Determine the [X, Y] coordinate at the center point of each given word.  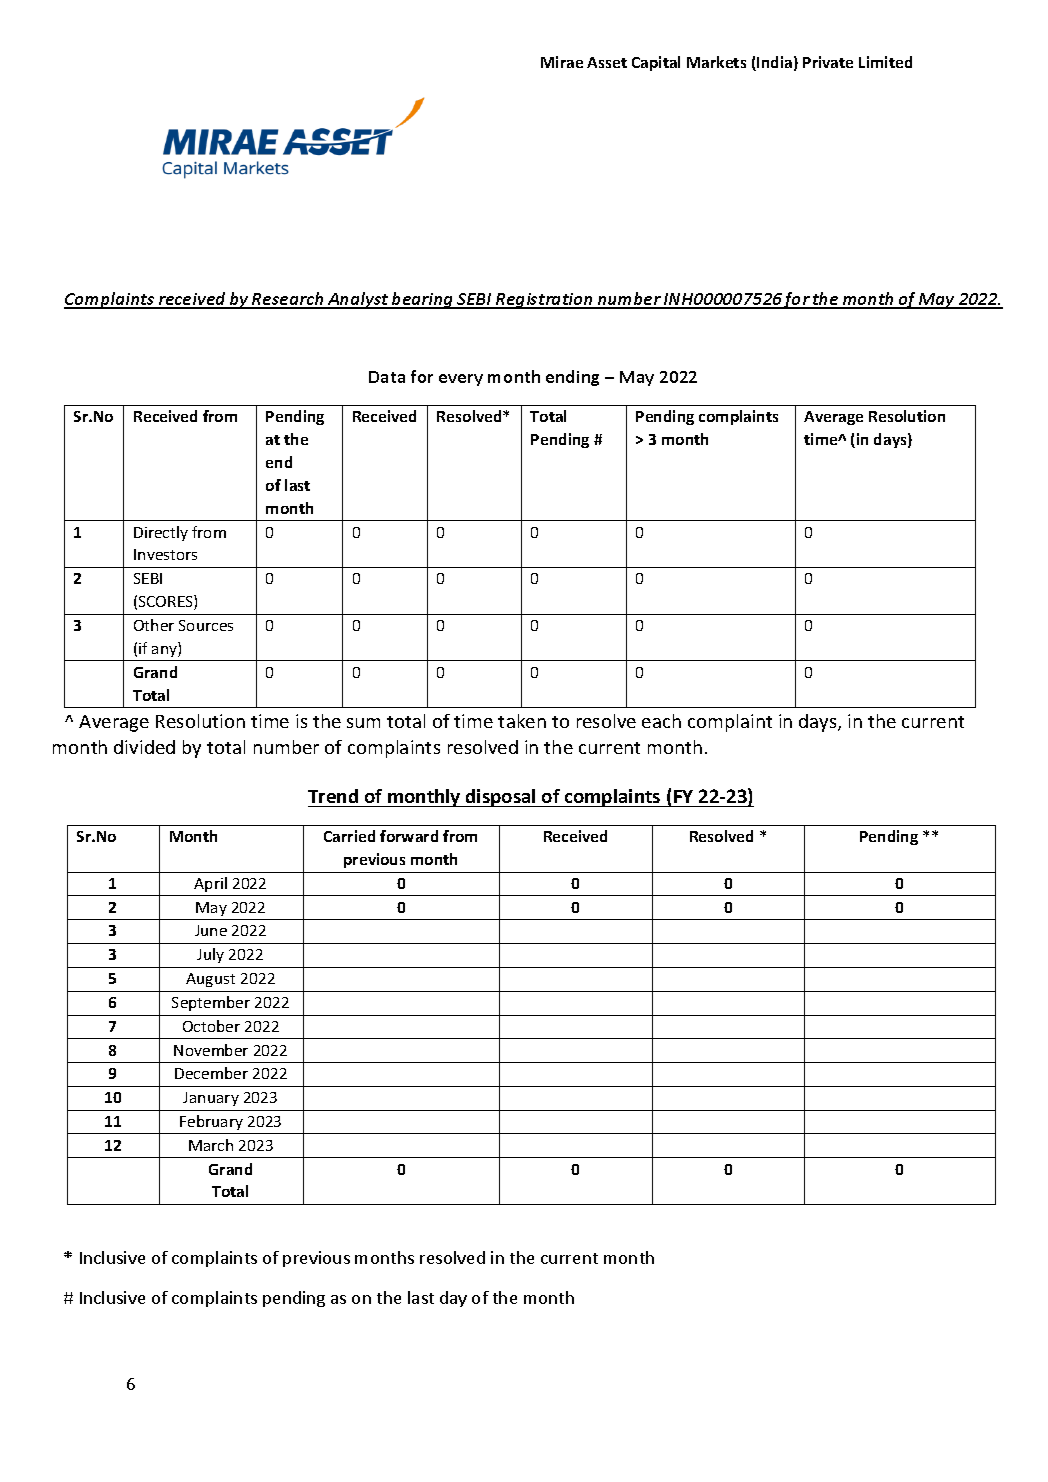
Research [288, 300]
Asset [607, 62]
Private [828, 62]
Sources [206, 625]
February [211, 1122]
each [661, 721]
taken [522, 721]
